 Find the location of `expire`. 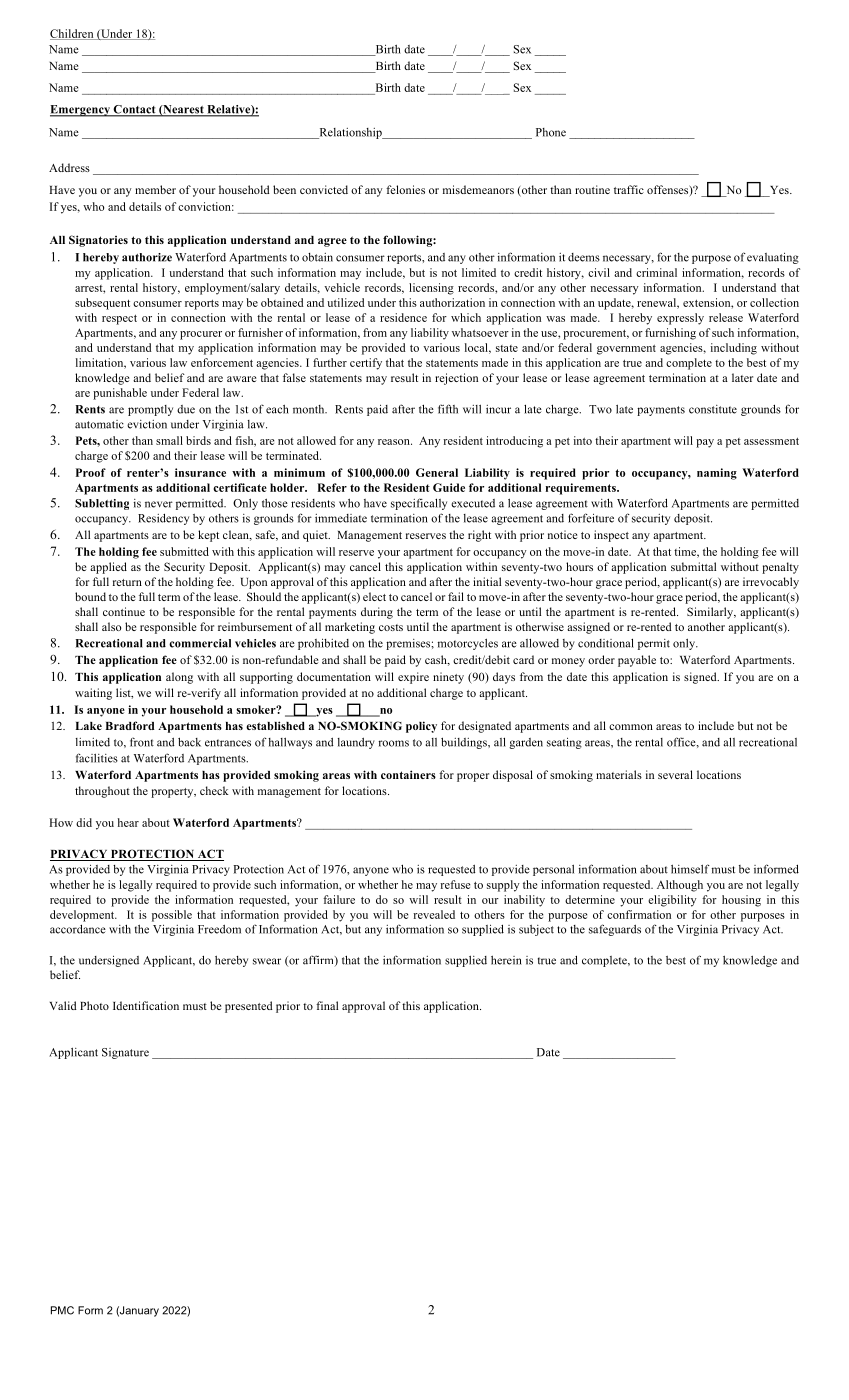

expire is located at coordinates (413, 678).
